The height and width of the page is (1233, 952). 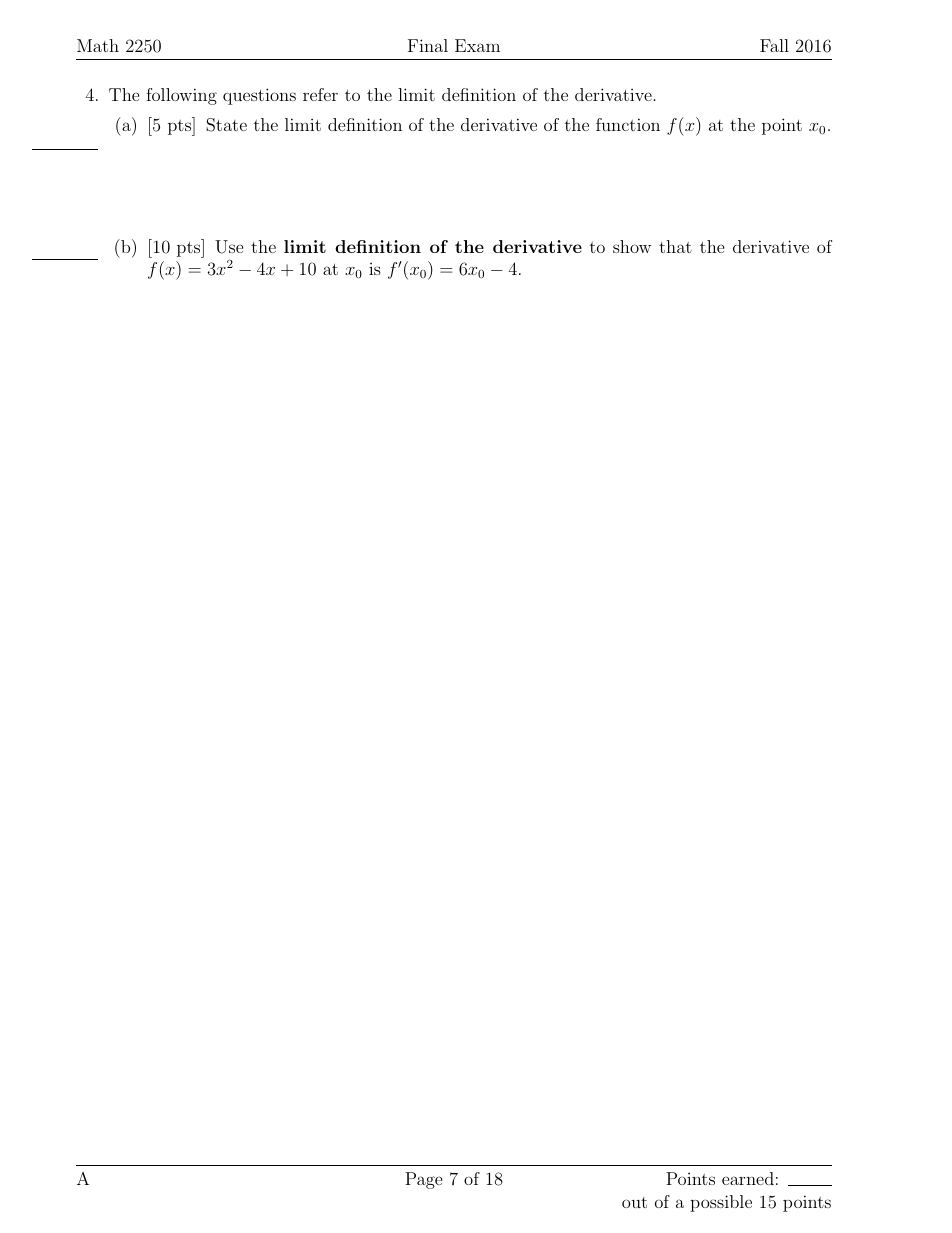 What do you see at coordinates (424, 1180) in the page?
I see `Page` at bounding box center [424, 1180].
